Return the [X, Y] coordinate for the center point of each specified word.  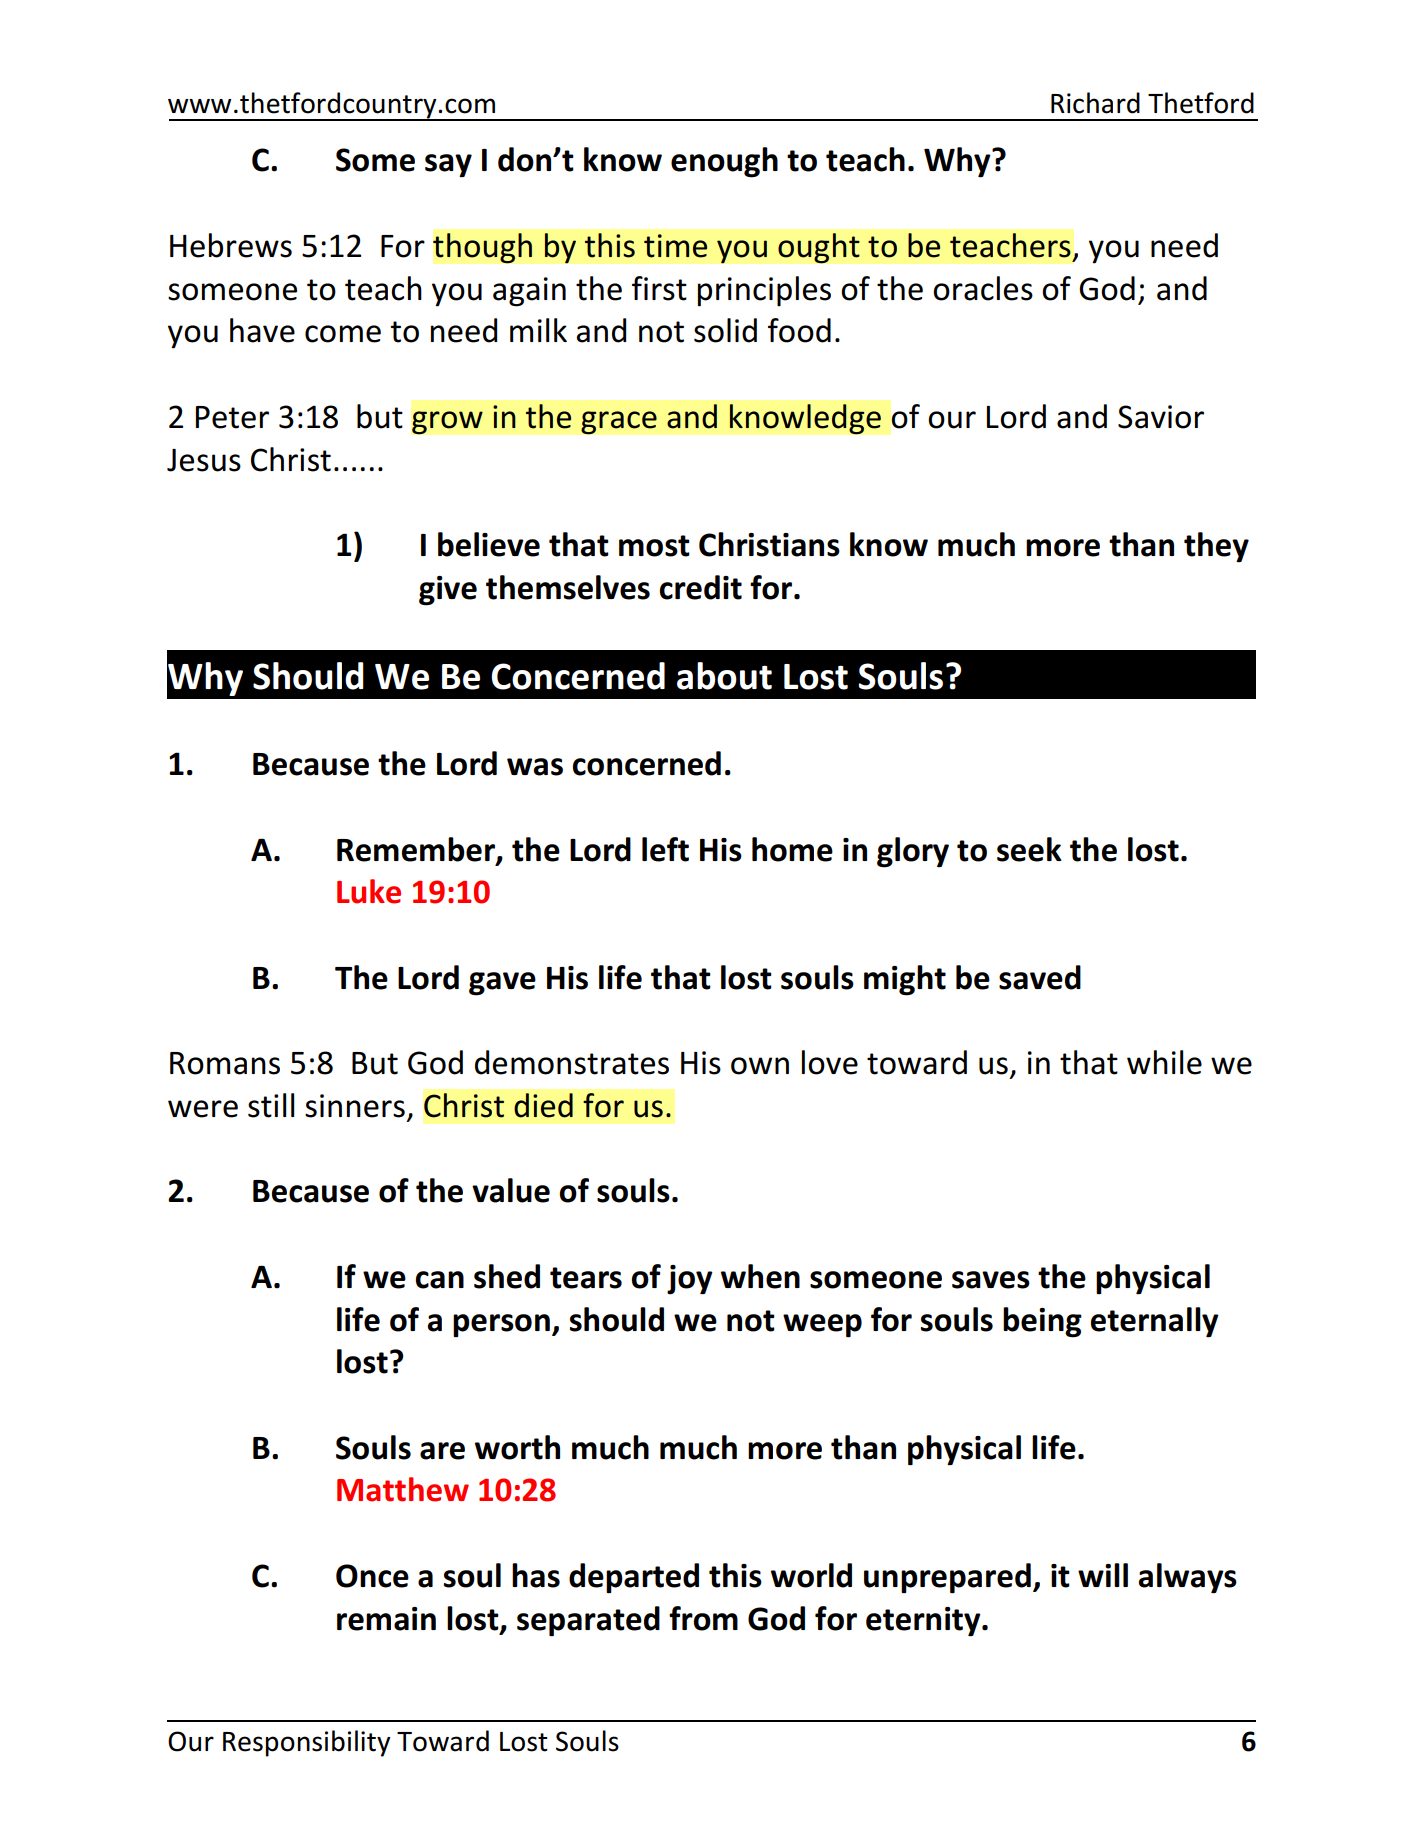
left [665, 849]
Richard [1095, 103]
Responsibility [306, 1743]
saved [1040, 977]
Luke [369, 891]
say [448, 166]
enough [724, 162]
